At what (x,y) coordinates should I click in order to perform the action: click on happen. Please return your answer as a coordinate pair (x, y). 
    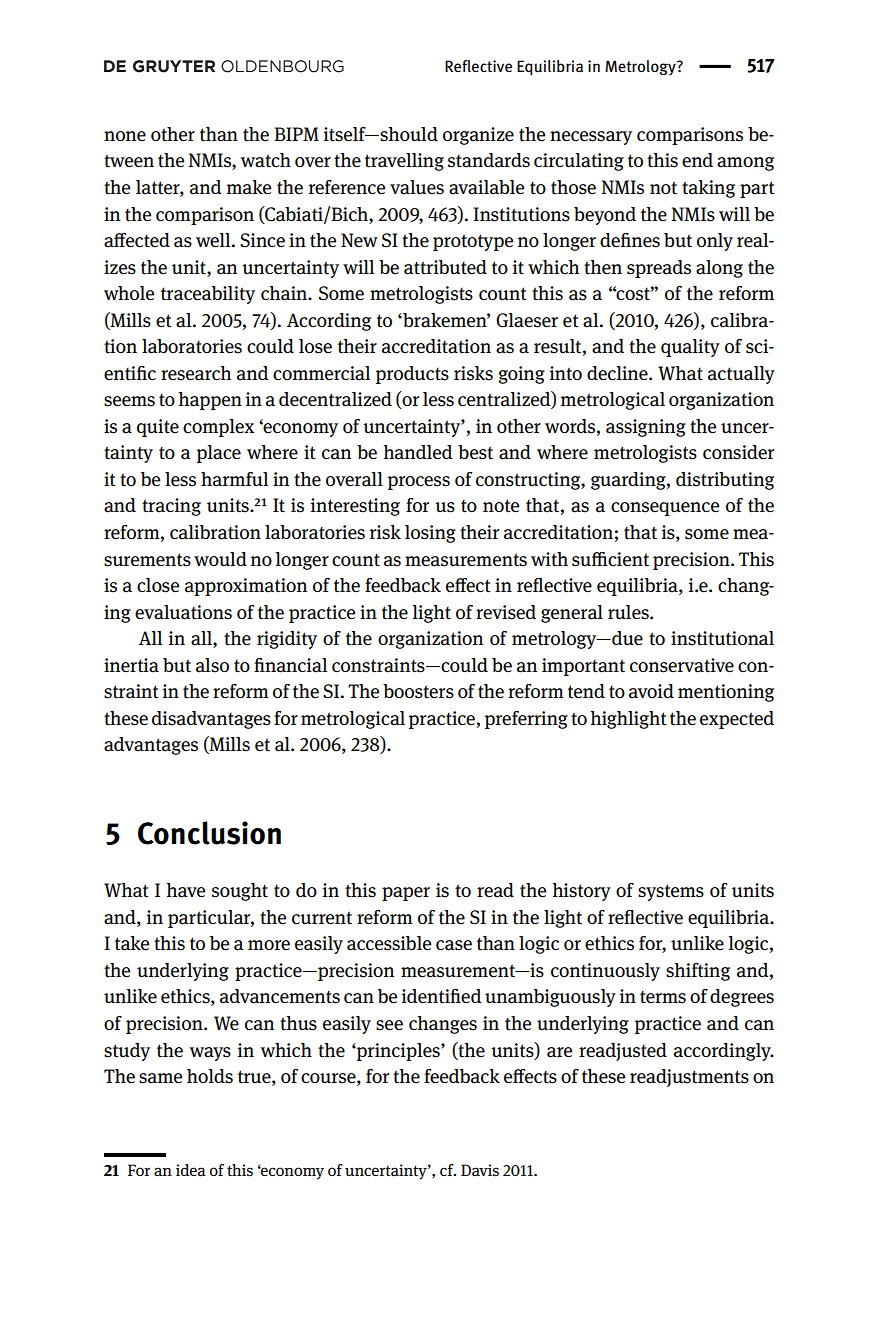
    Looking at the image, I should click on (210, 401).
